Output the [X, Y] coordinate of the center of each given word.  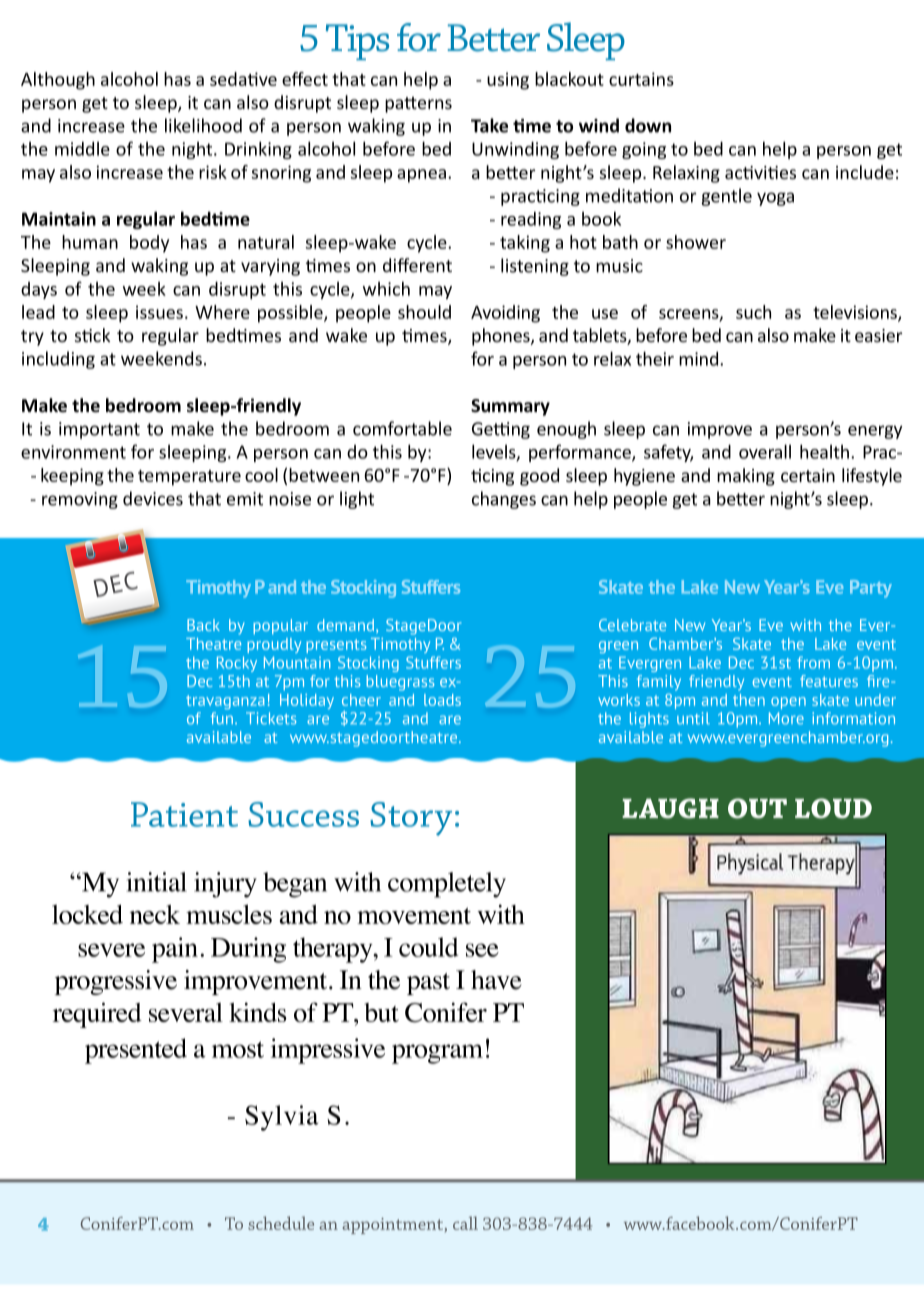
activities [760, 172]
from [813, 662]
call [465, 1223]
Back [203, 625]
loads [442, 700]
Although [58, 81]
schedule [281, 1223]
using [508, 81]
